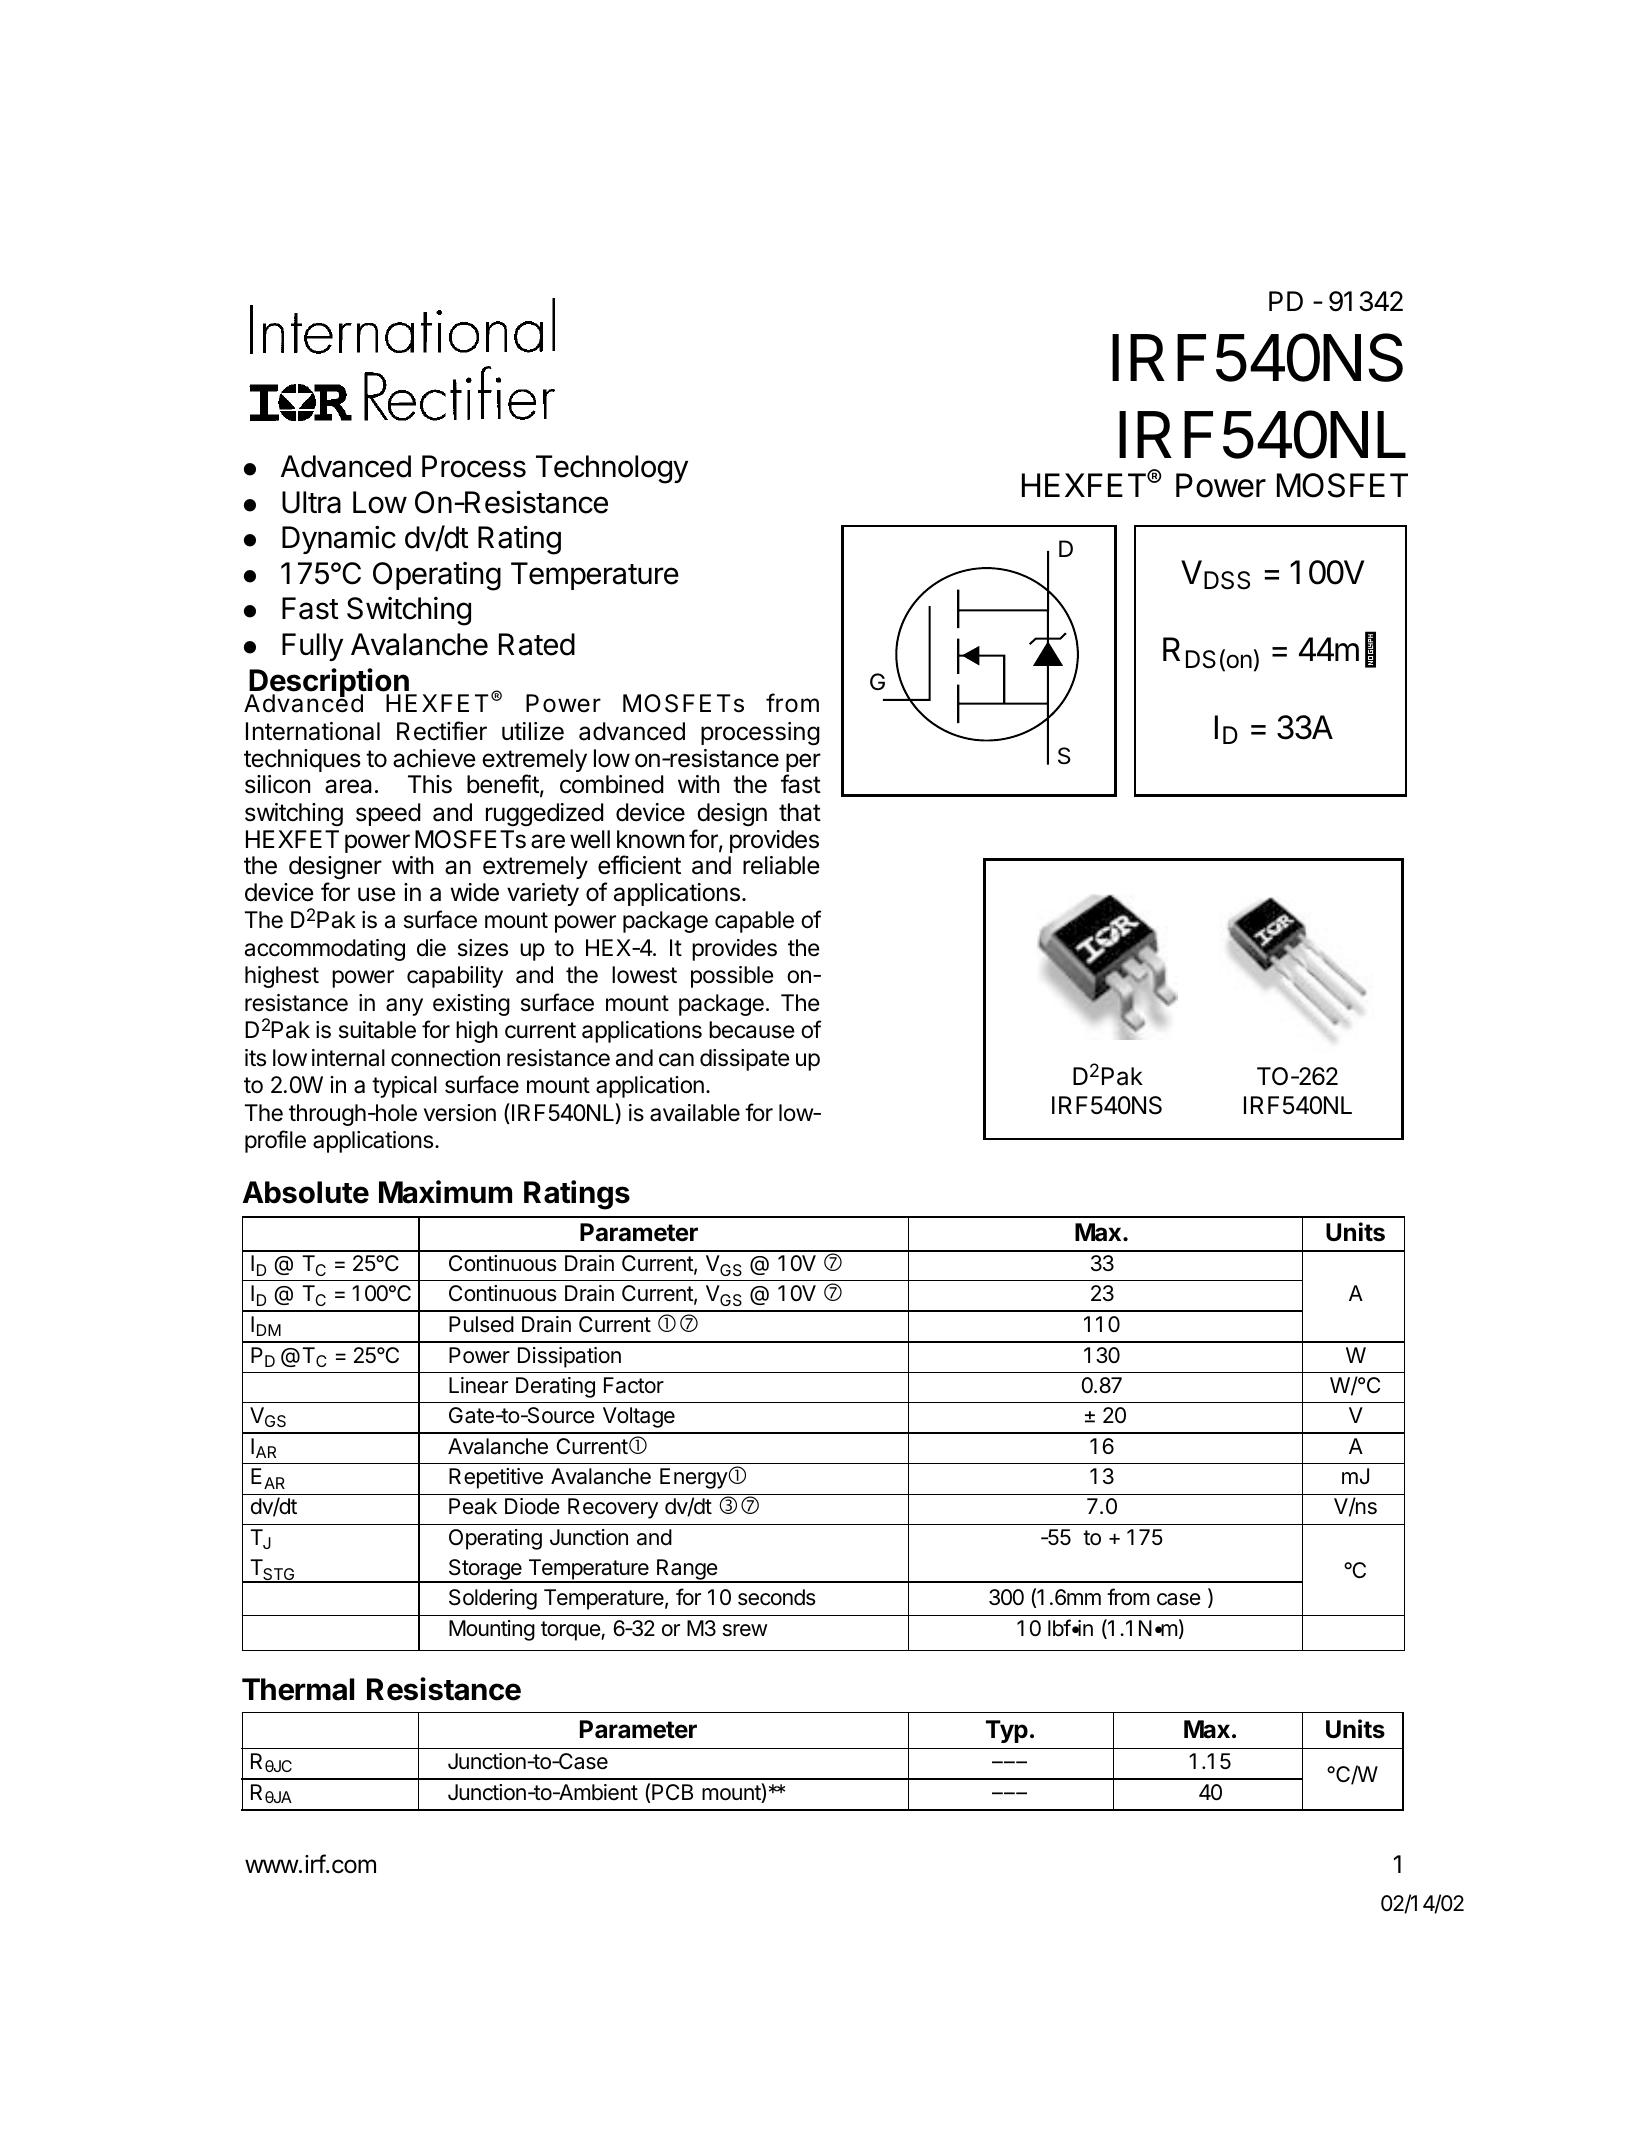 This screenshot has height=2130, width=1646. What do you see at coordinates (695, 1113) in the screenshot?
I see `available` at bounding box center [695, 1113].
